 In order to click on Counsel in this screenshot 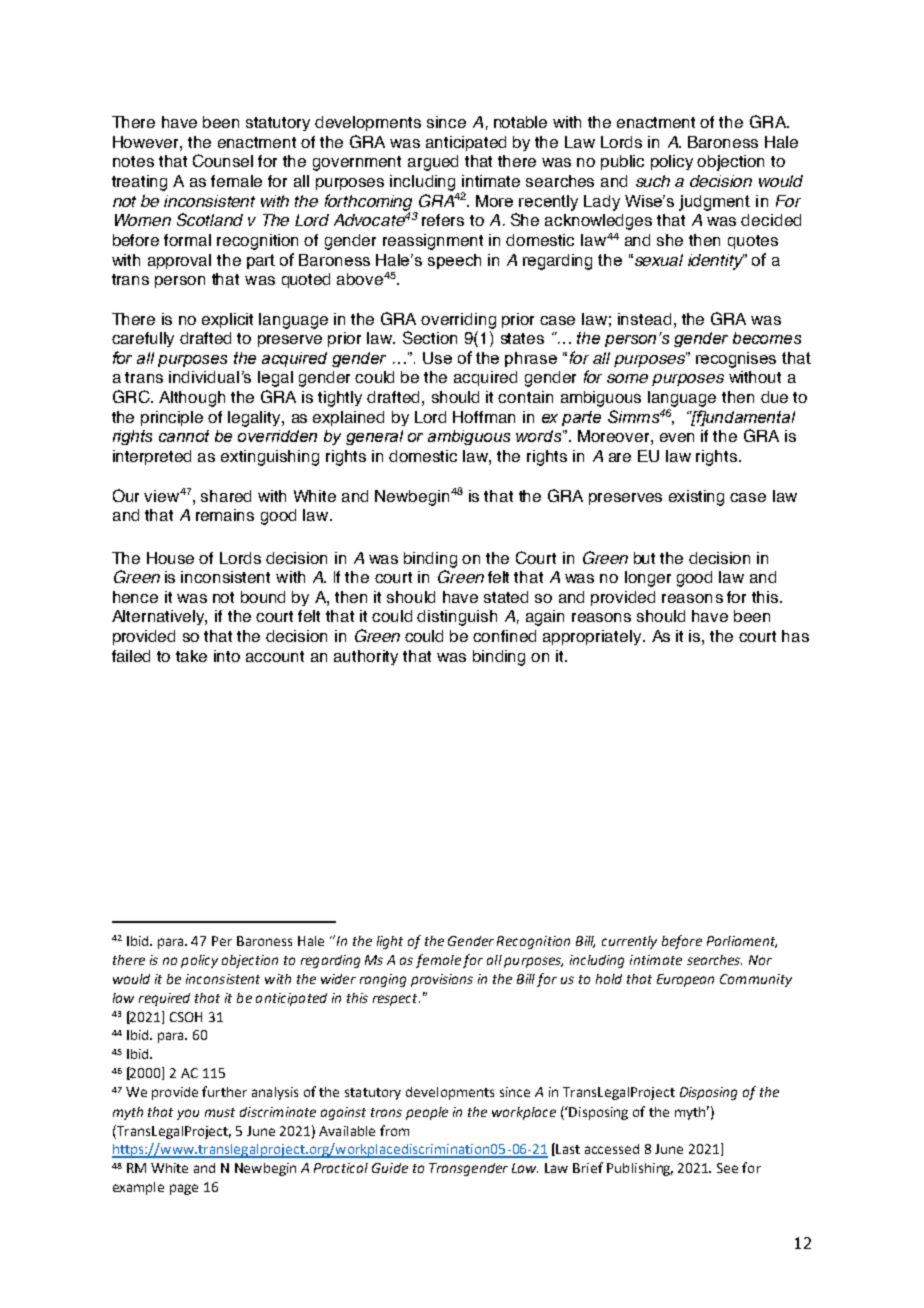, I will do `click(223, 160)`.
